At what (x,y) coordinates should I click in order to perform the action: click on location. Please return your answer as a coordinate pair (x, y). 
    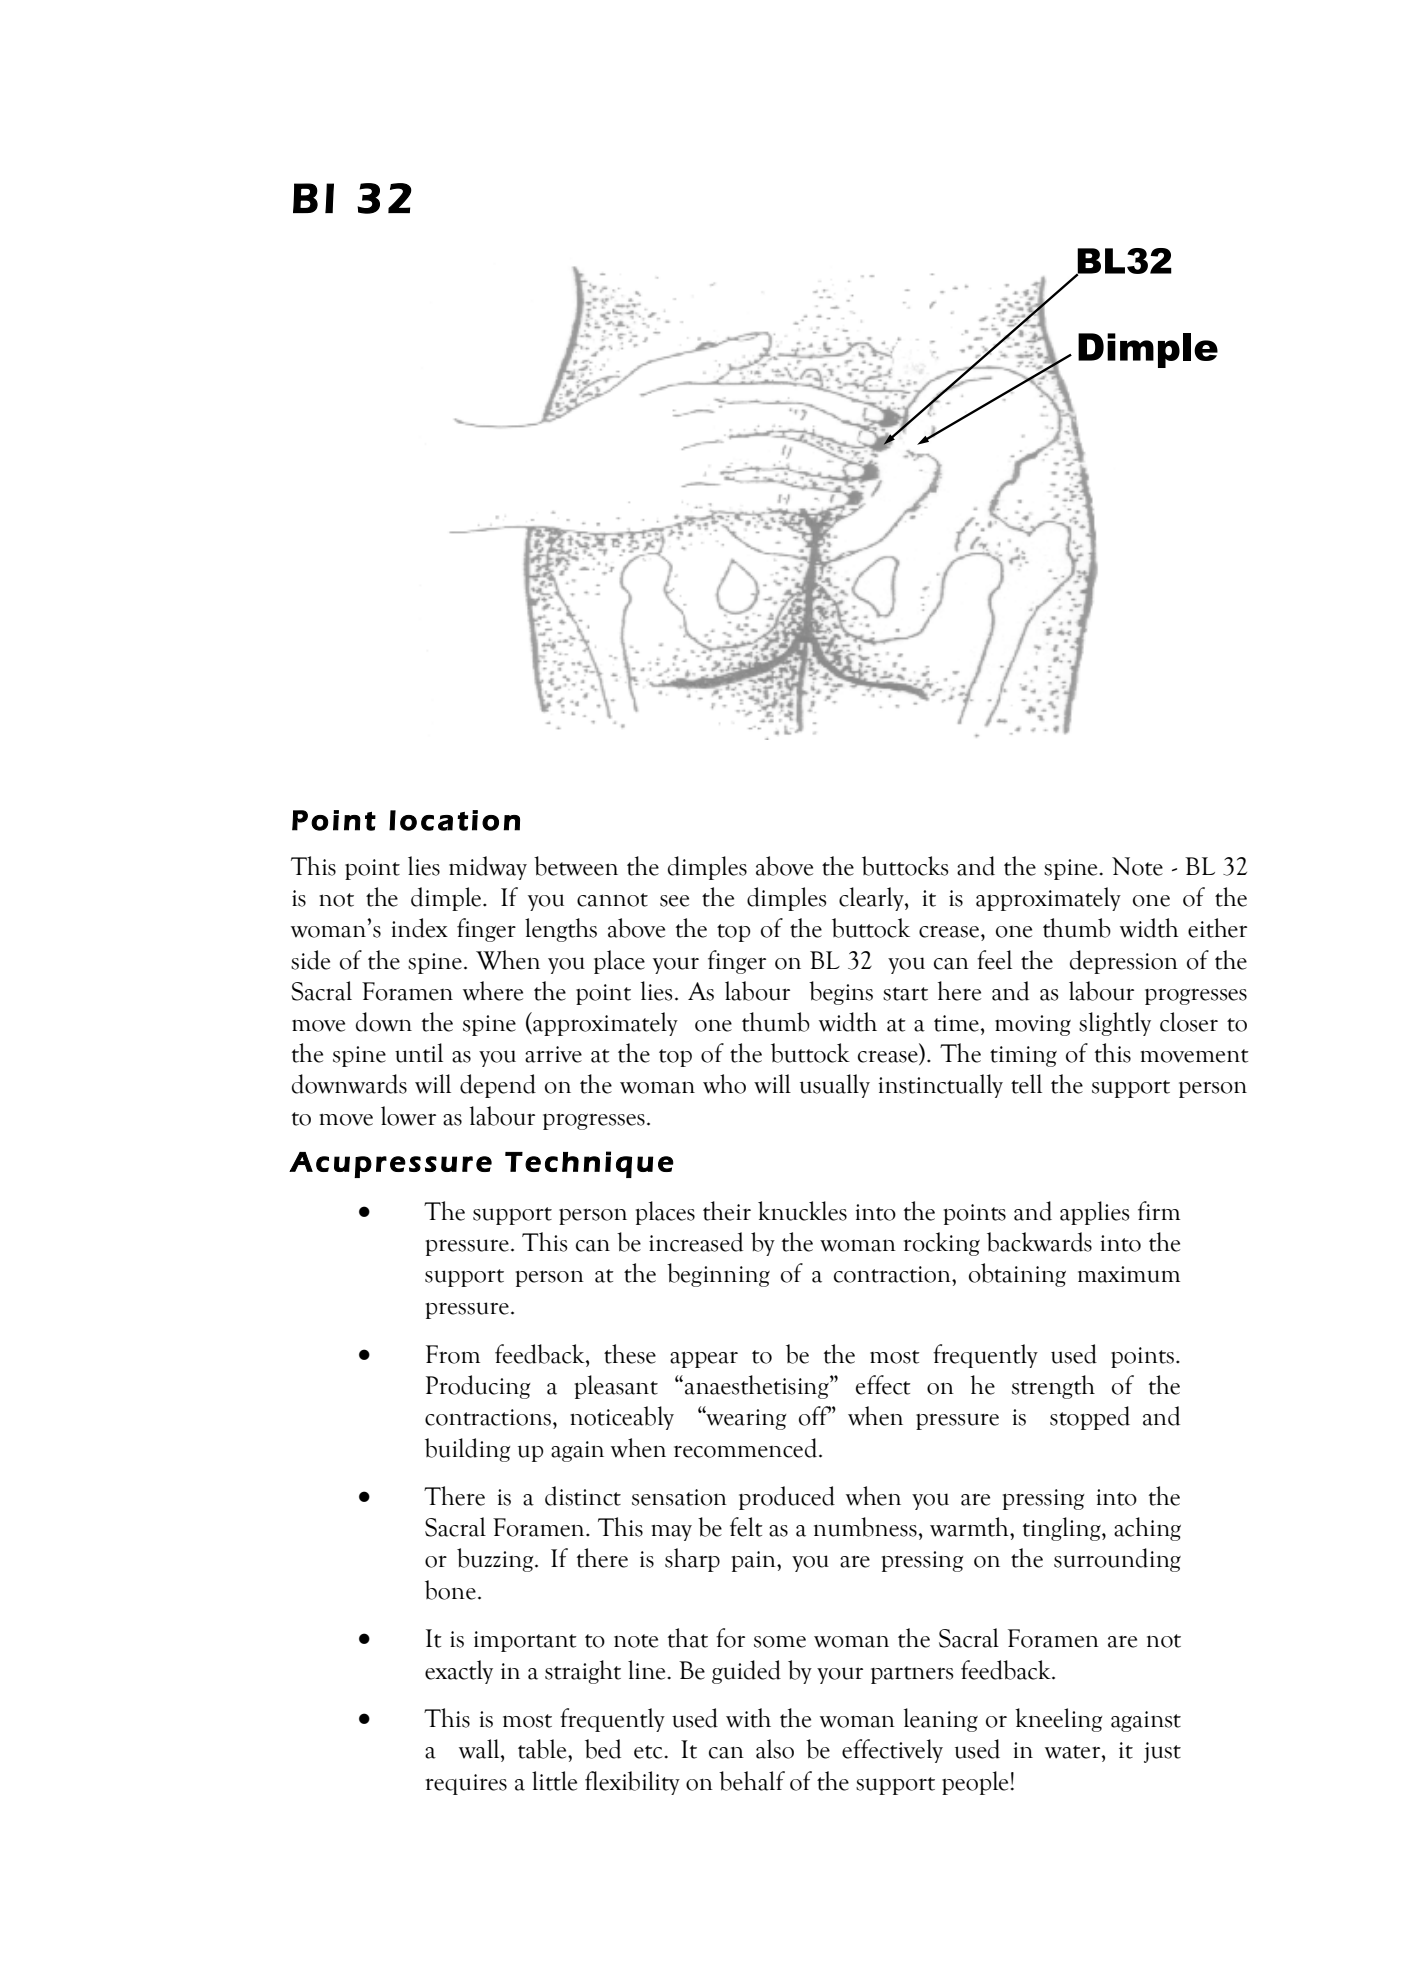
    Looking at the image, I should click on (454, 820).
